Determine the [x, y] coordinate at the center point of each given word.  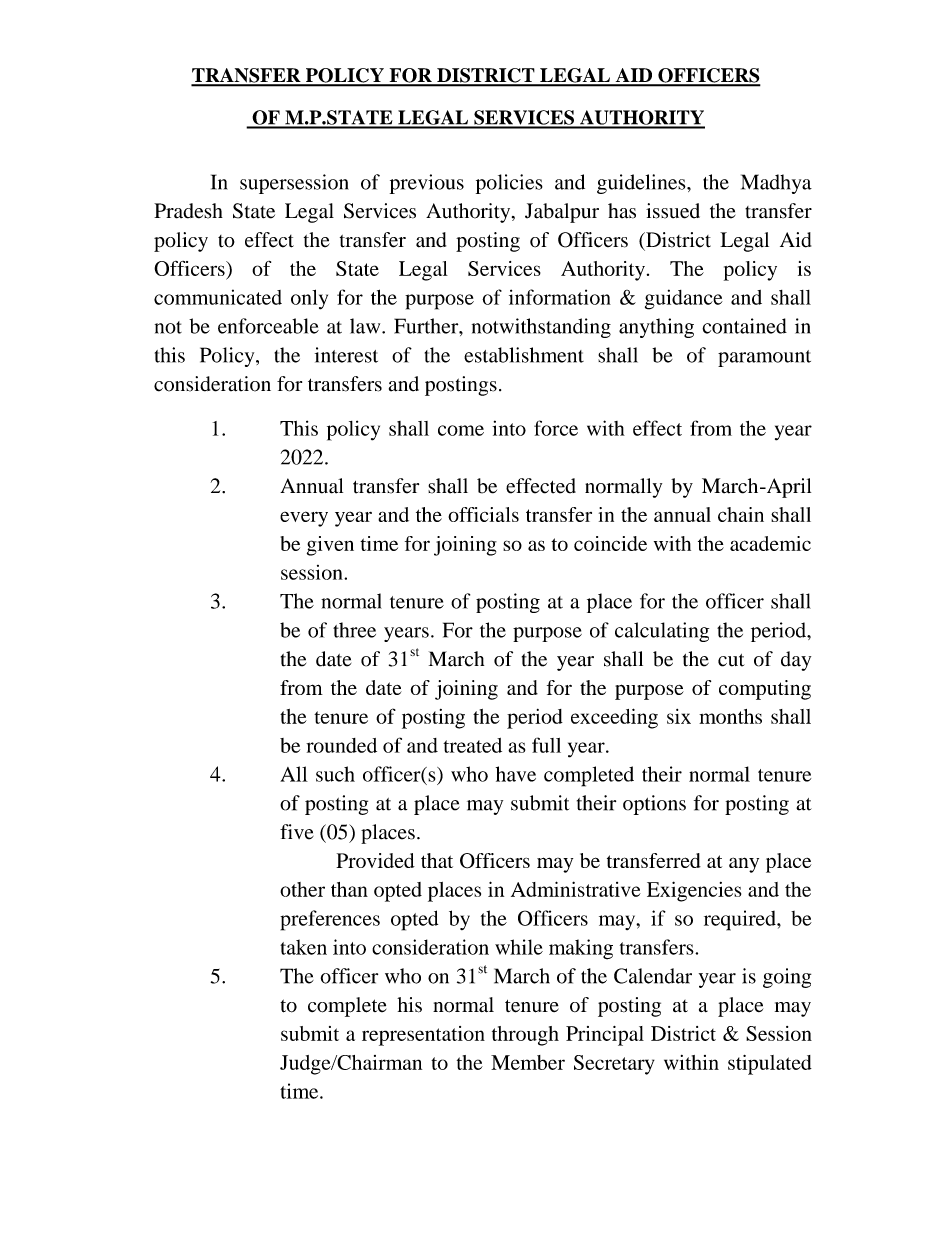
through [525, 1036]
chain [741, 514]
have [516, 774]
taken [303, 947]
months [730, 716]
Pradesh [188, 211]
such [335, 774]
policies [509, 184]
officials [483, 514]
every [304, 519]
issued [673, 211]
